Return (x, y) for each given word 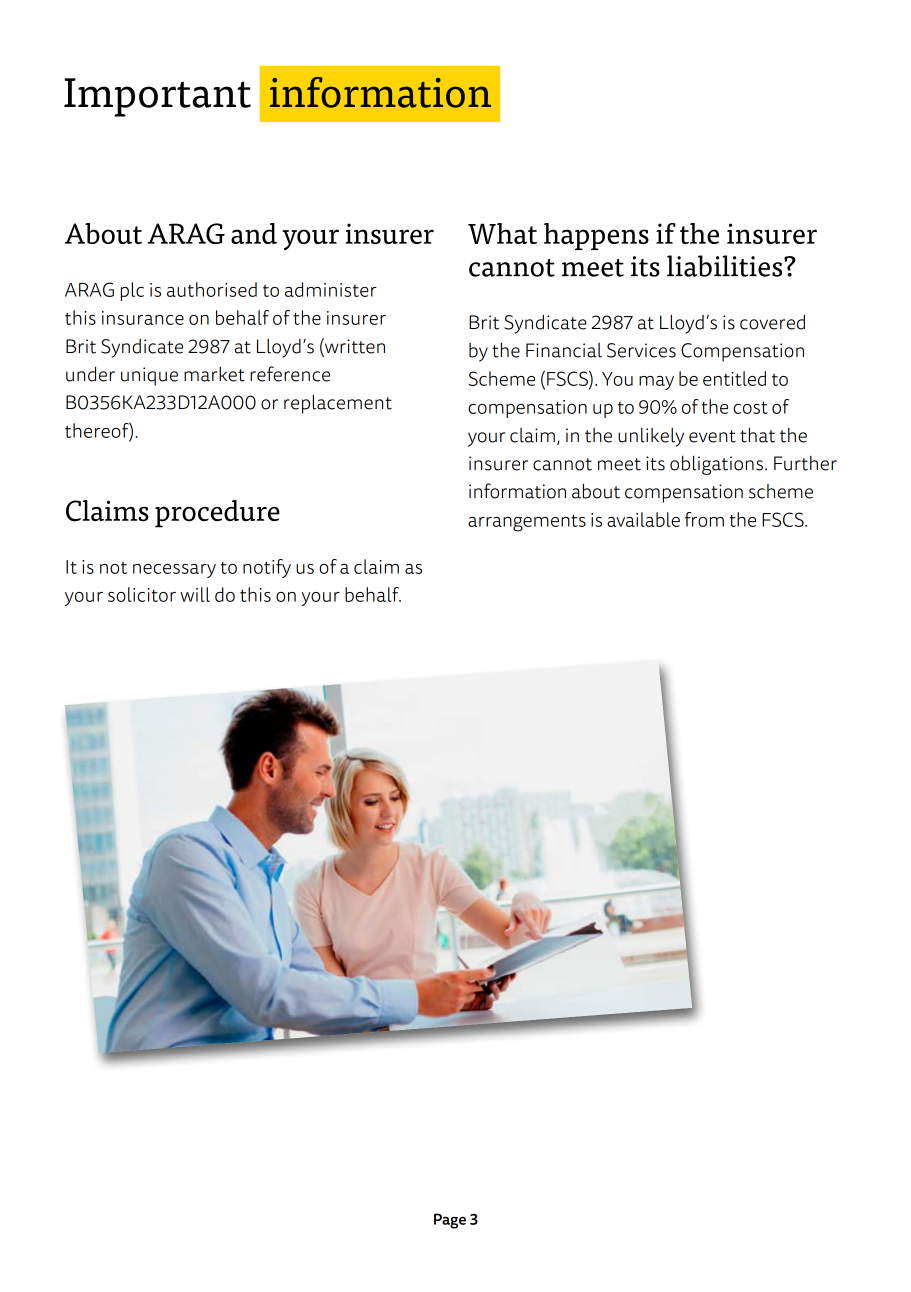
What (502, 233)
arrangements (527, 523)
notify (267, 568)
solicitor (142, 594)
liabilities (726, 266)
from (704, 519)
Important (157, 97)
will (195, 594)
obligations (716, 465)
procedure (217, 514)
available (643, 519)
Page (450, 1221)
